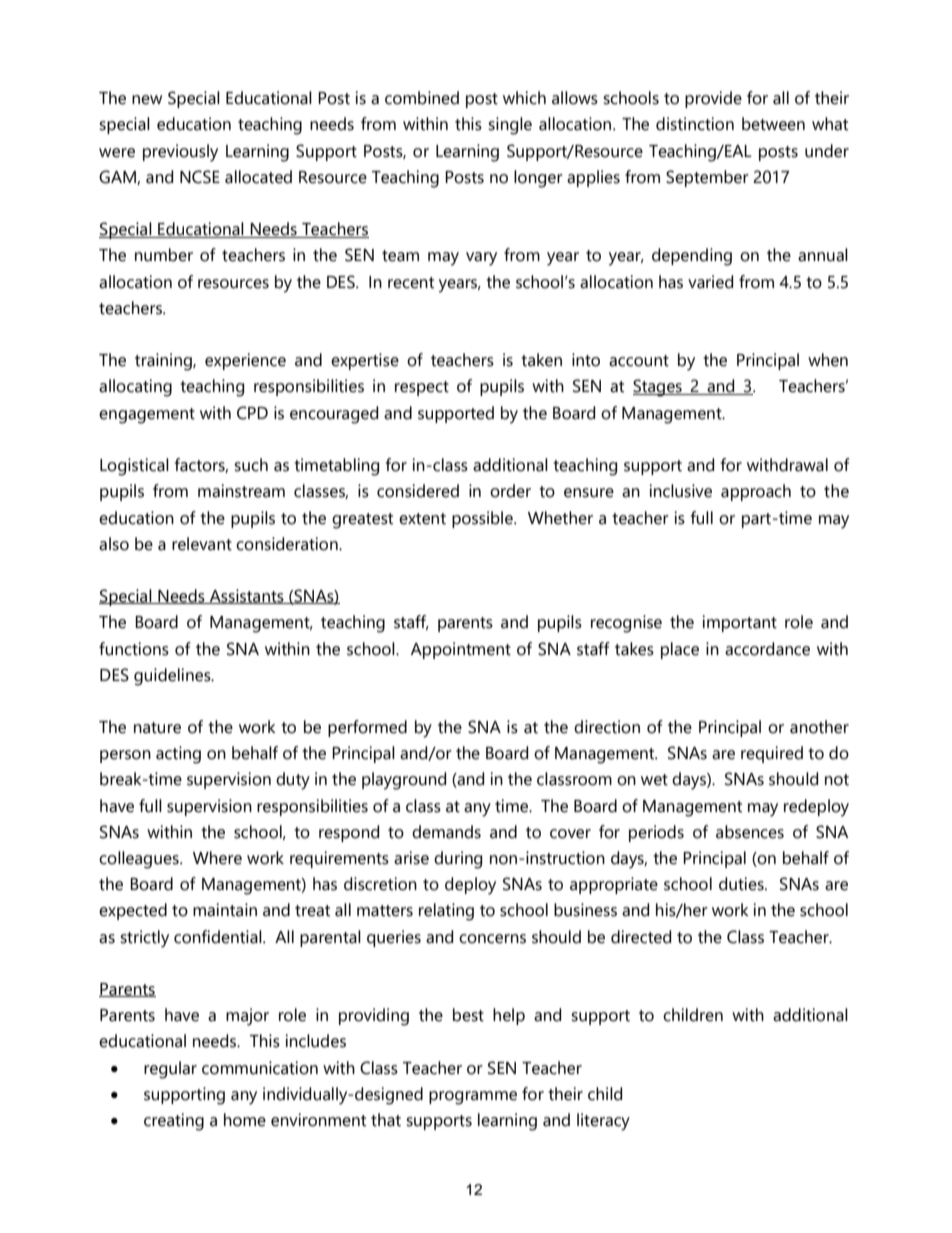 The height and width of the document is (1233, 952). Describe the element at coordinates (773, 124) in the document. I see `between` at that location.
